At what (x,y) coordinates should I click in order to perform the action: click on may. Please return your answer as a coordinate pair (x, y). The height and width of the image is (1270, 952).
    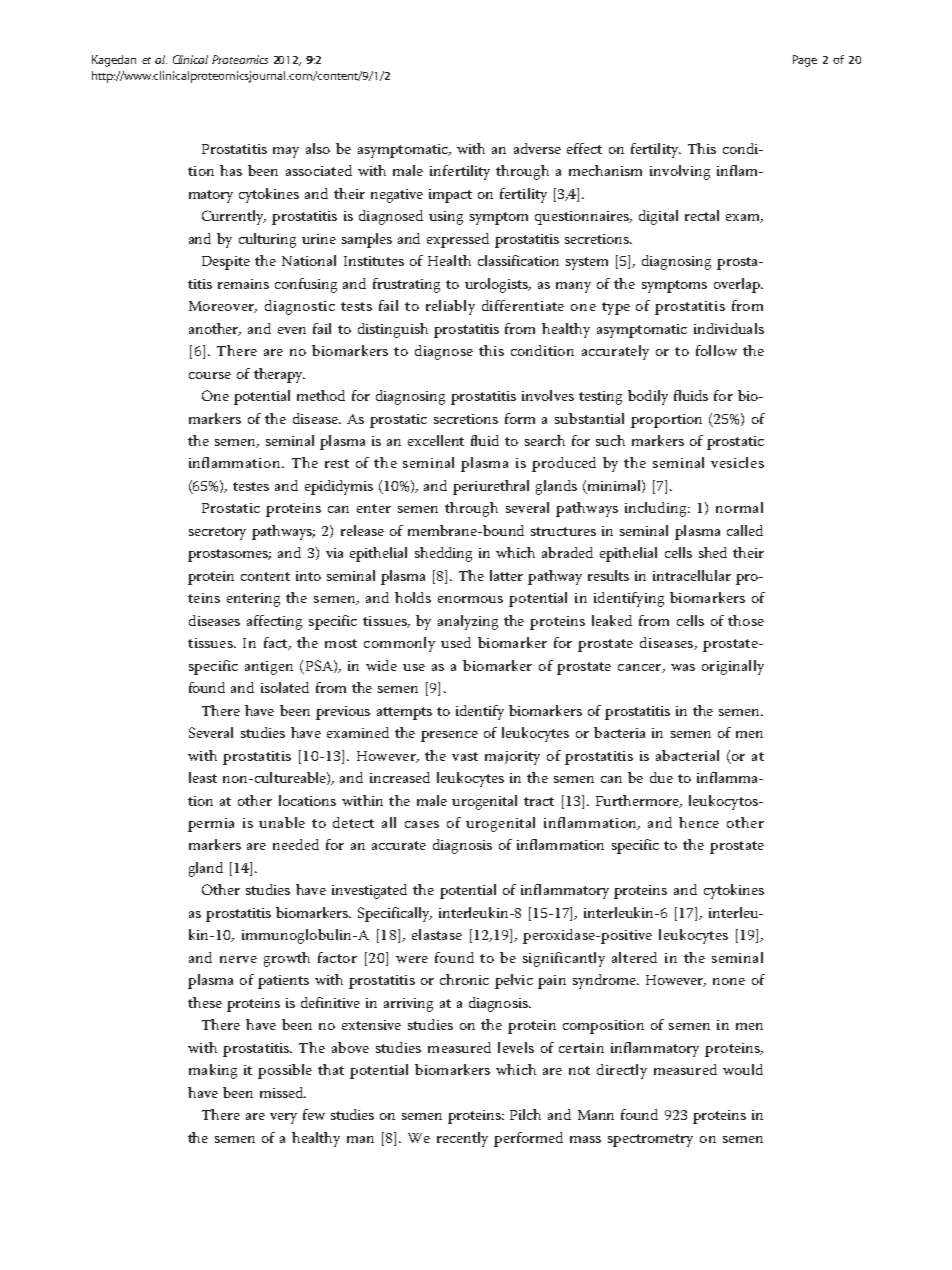
    Looking at the image, I should click on (286, 152).
